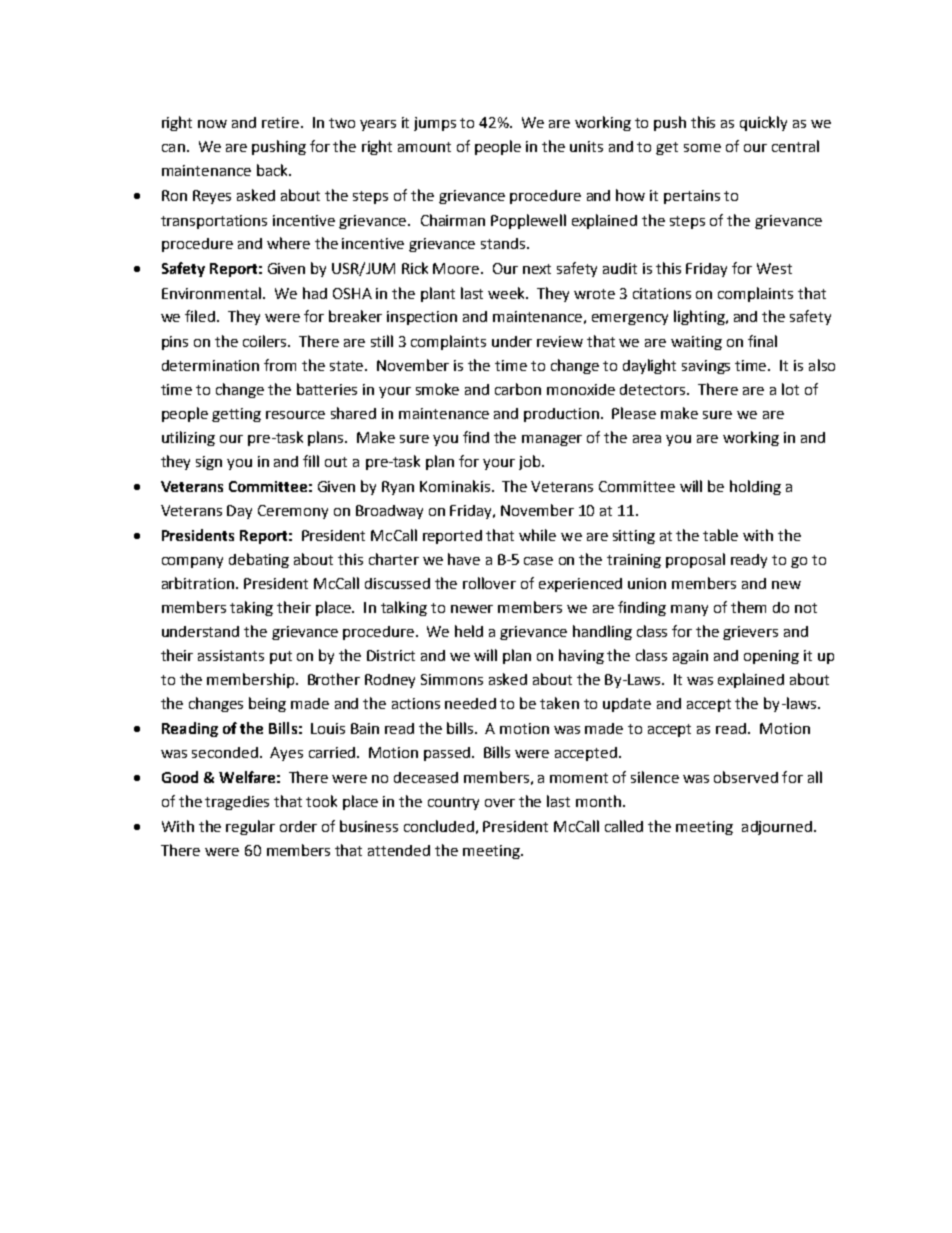  I want to click on jumps, so click(435, 124).
